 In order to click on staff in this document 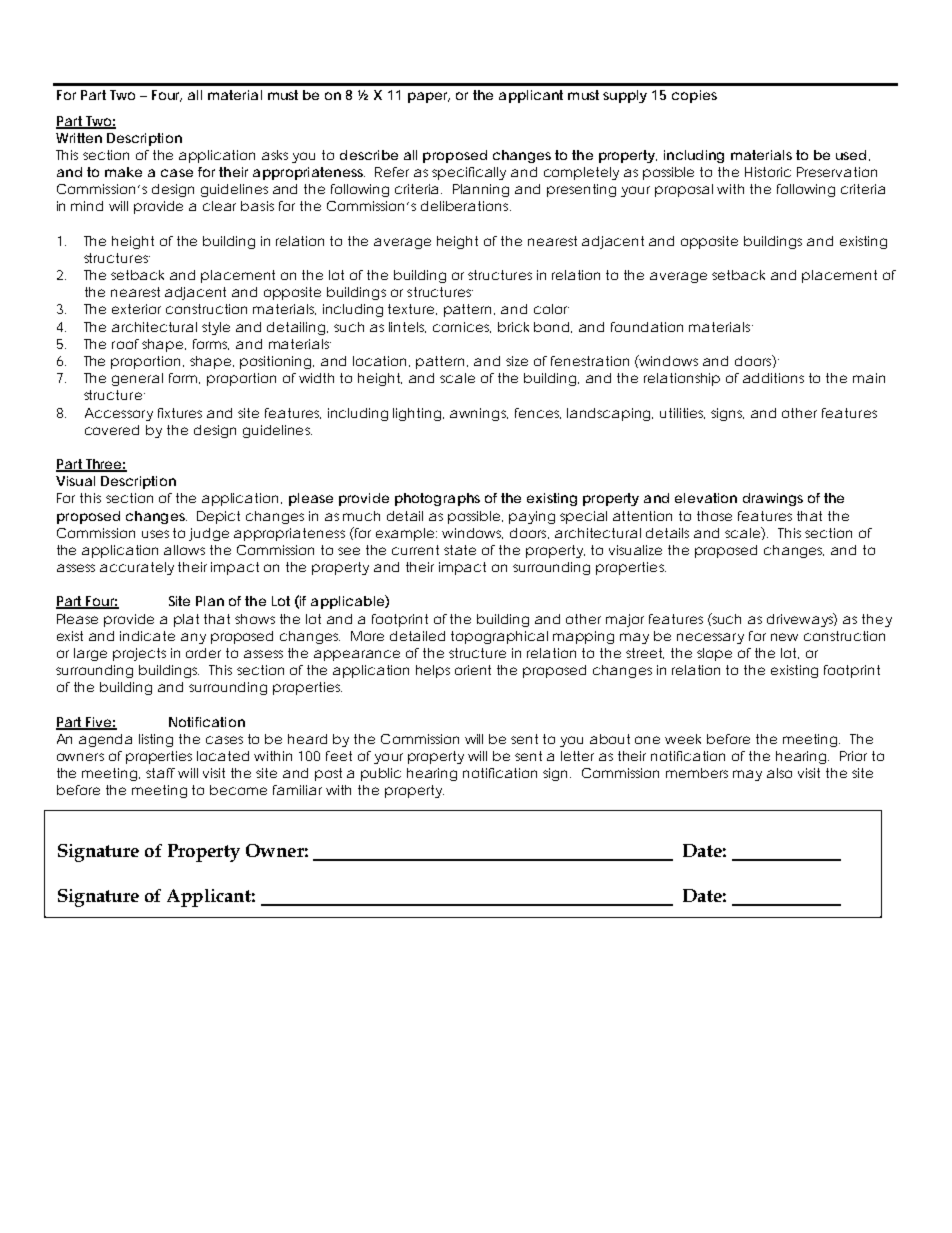, I will do `click(162, 773)`.
